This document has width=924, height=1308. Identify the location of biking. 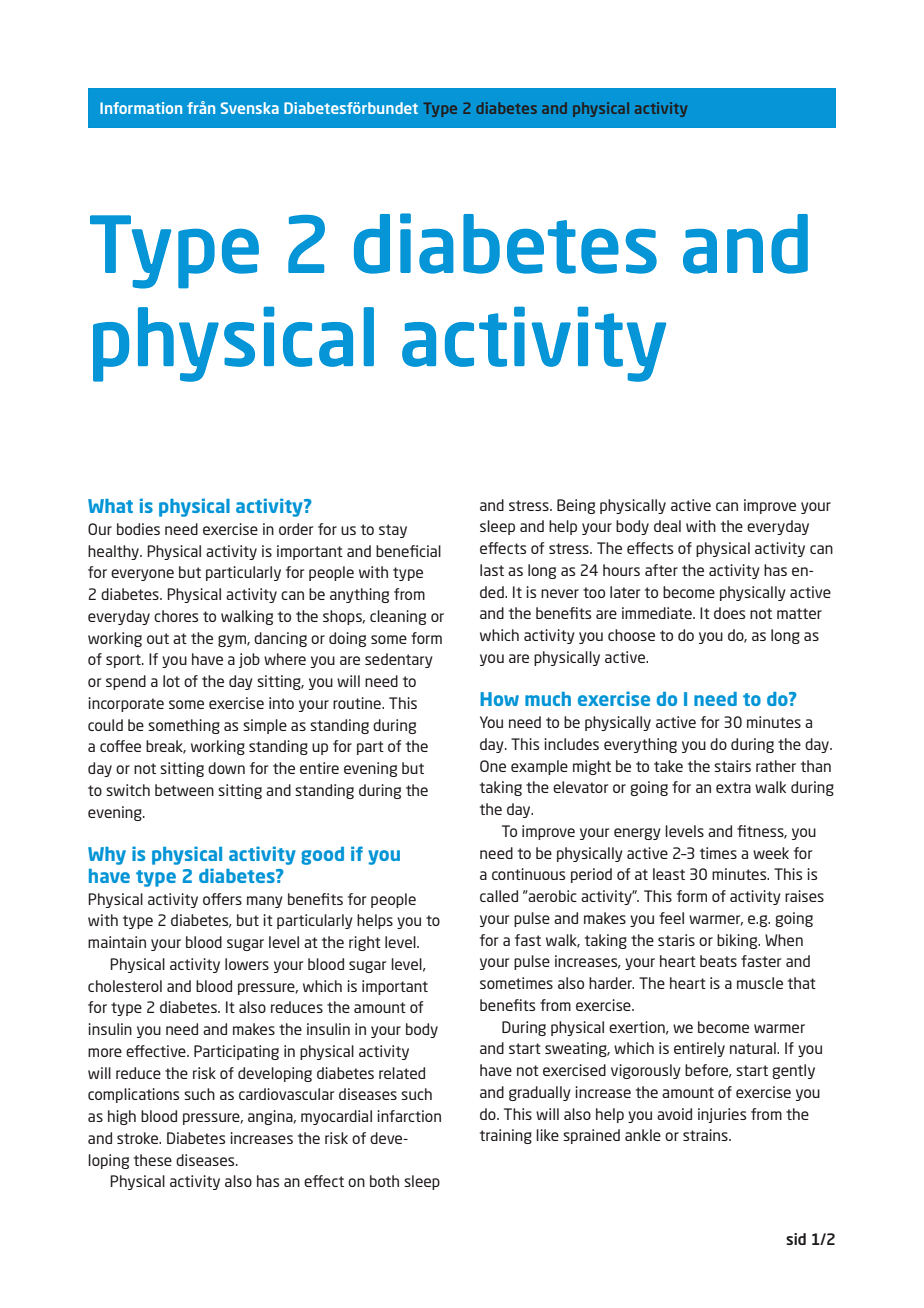
(738, 941).
